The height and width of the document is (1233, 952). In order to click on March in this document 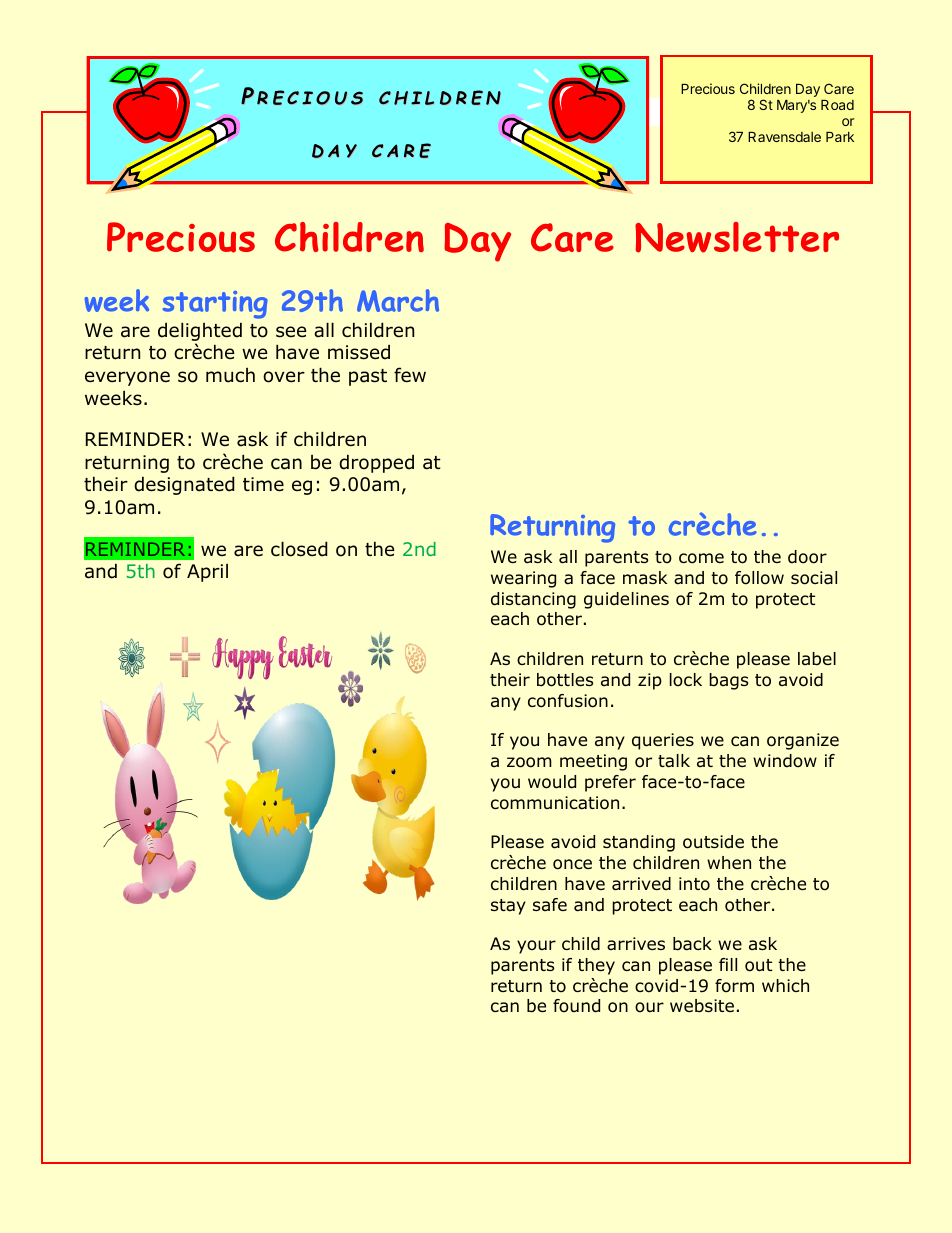, I will do `click(398, 300)`.
